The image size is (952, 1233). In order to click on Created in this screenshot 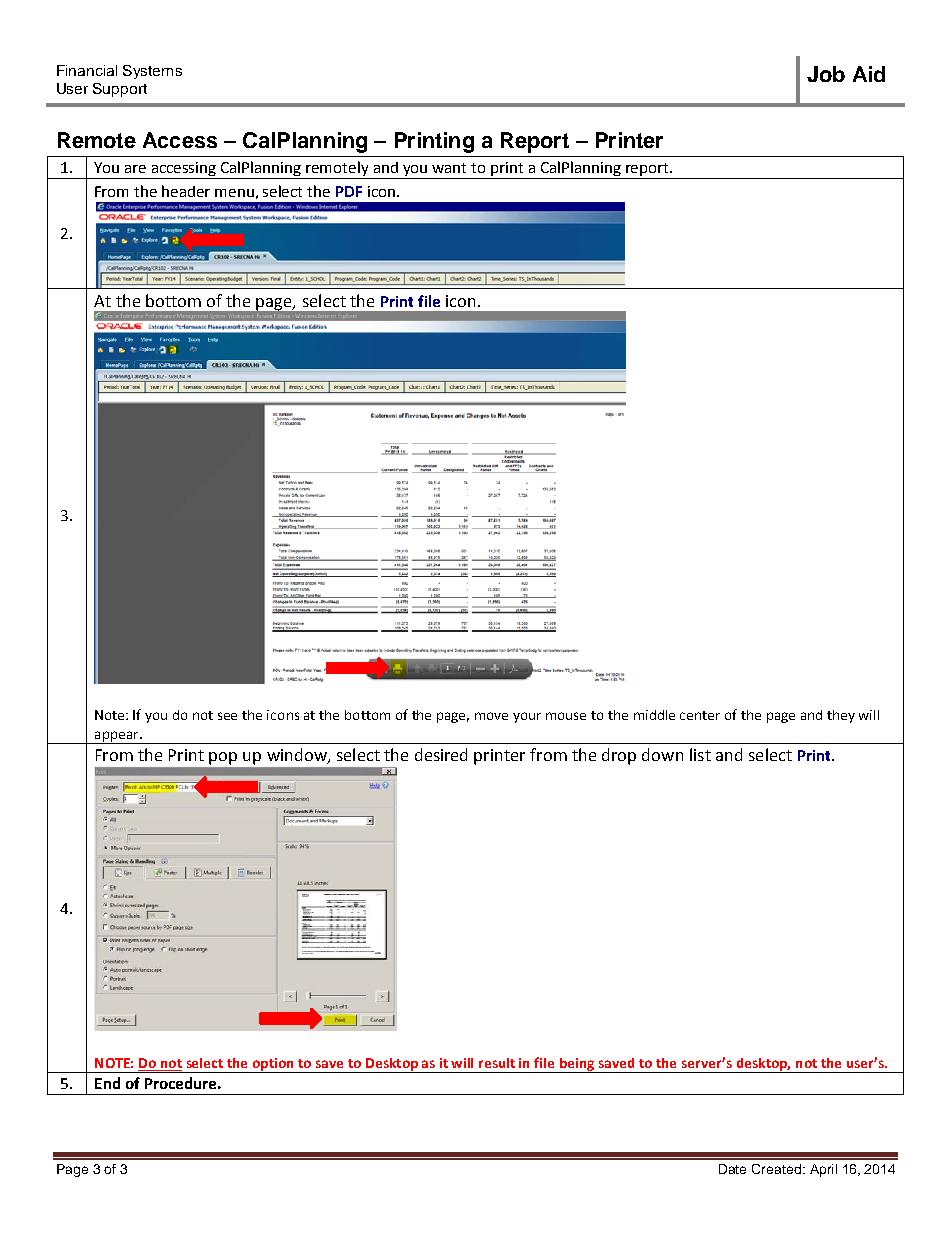, I will do `click(778, 1169)`.
